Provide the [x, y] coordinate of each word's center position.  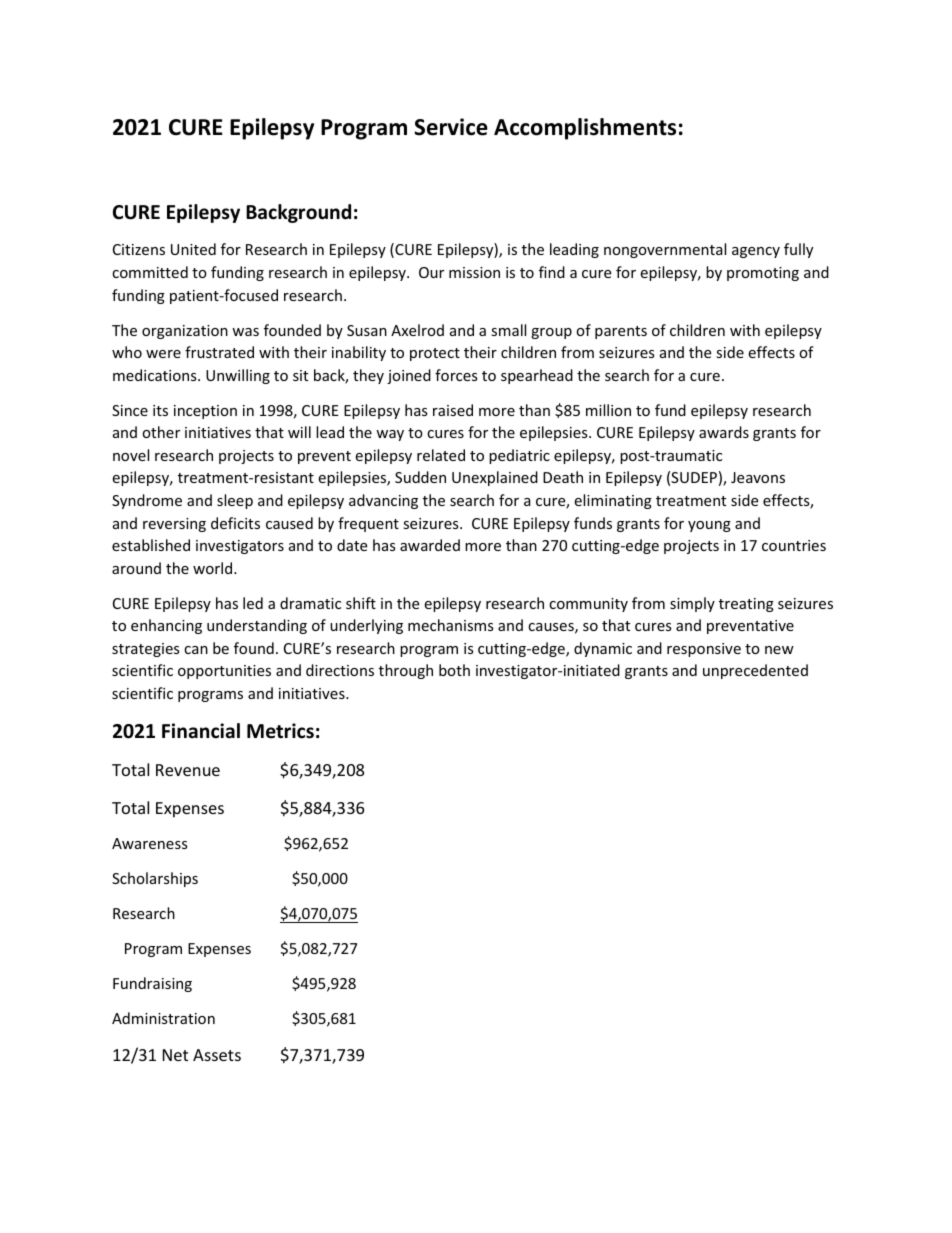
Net [175, 1055]
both [454, 670]
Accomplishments [585, 129]
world [214, 568]
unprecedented [755, 671]
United [193, 249]
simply [692, 604]
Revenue [188, 770]
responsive [704, 650]
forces [456, 375]
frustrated [219, 352]
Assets [217, 1055]
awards [724, 432]
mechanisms [451, 625]
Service [451, 127]
